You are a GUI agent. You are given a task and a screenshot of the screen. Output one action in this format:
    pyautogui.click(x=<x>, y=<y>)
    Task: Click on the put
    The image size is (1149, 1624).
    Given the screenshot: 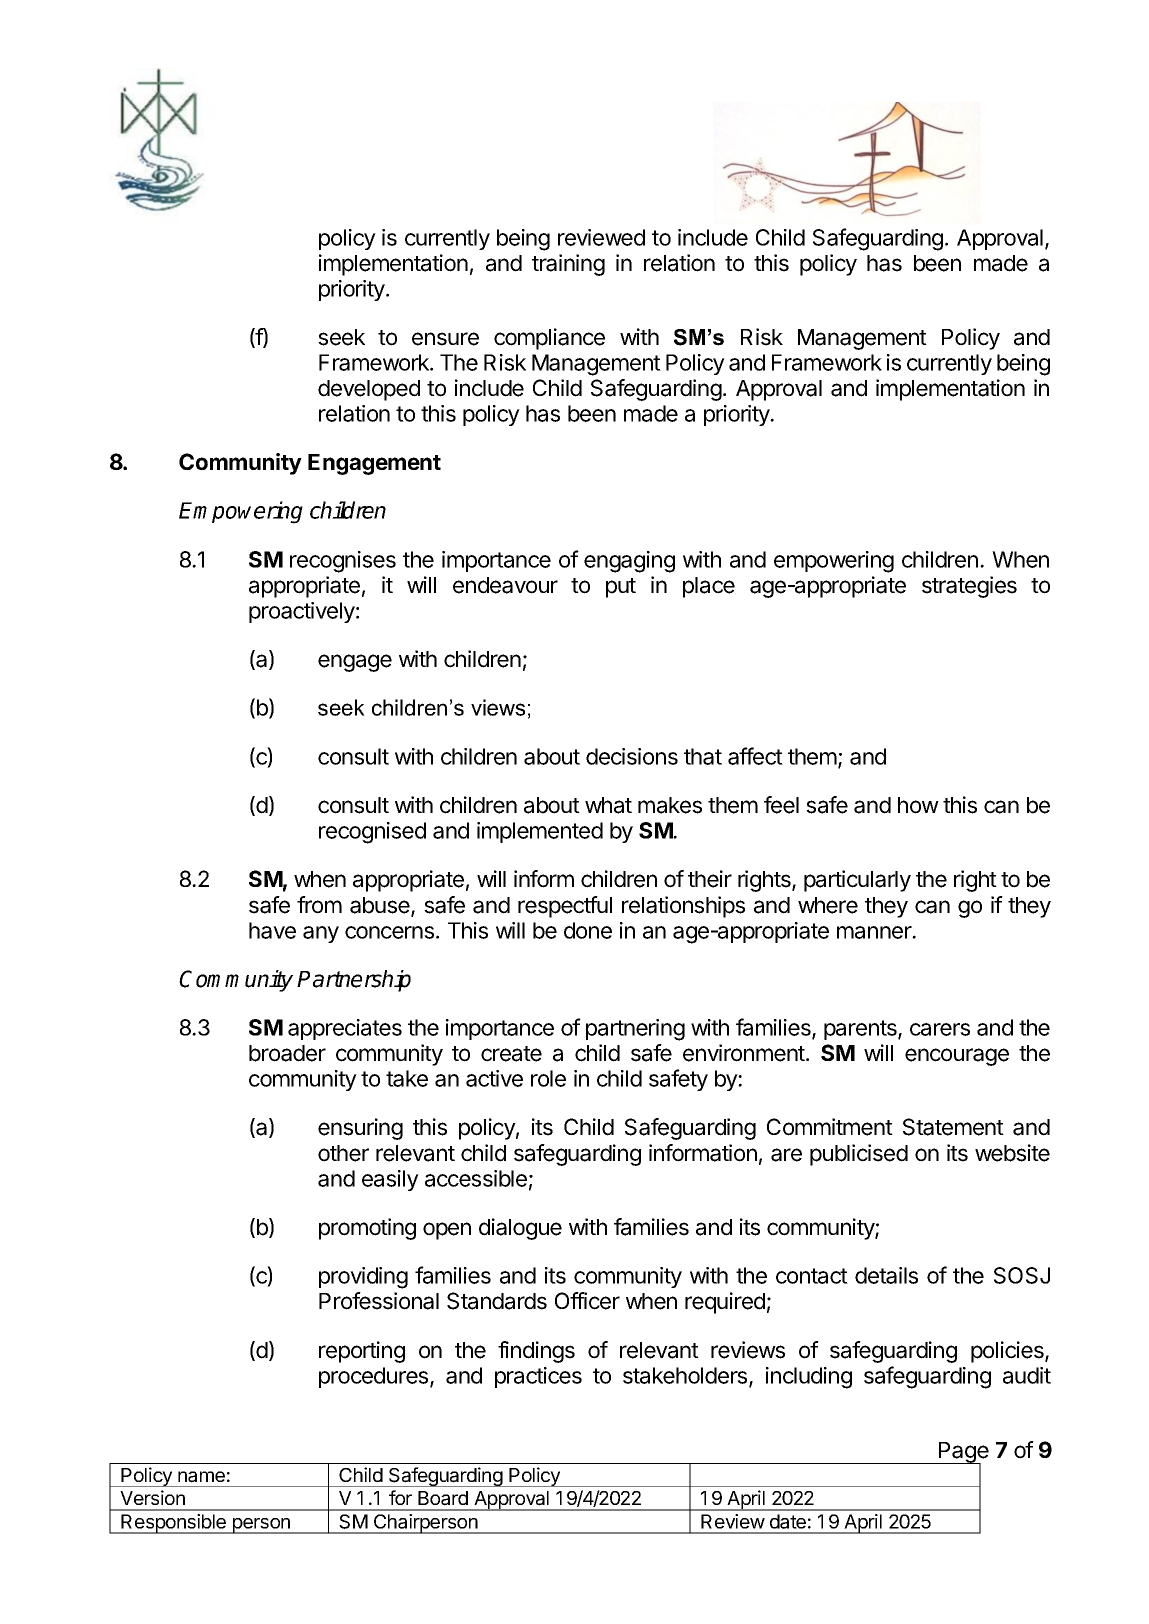 What is the action you would take?
    pyautogui.click(x=621, y=588)
